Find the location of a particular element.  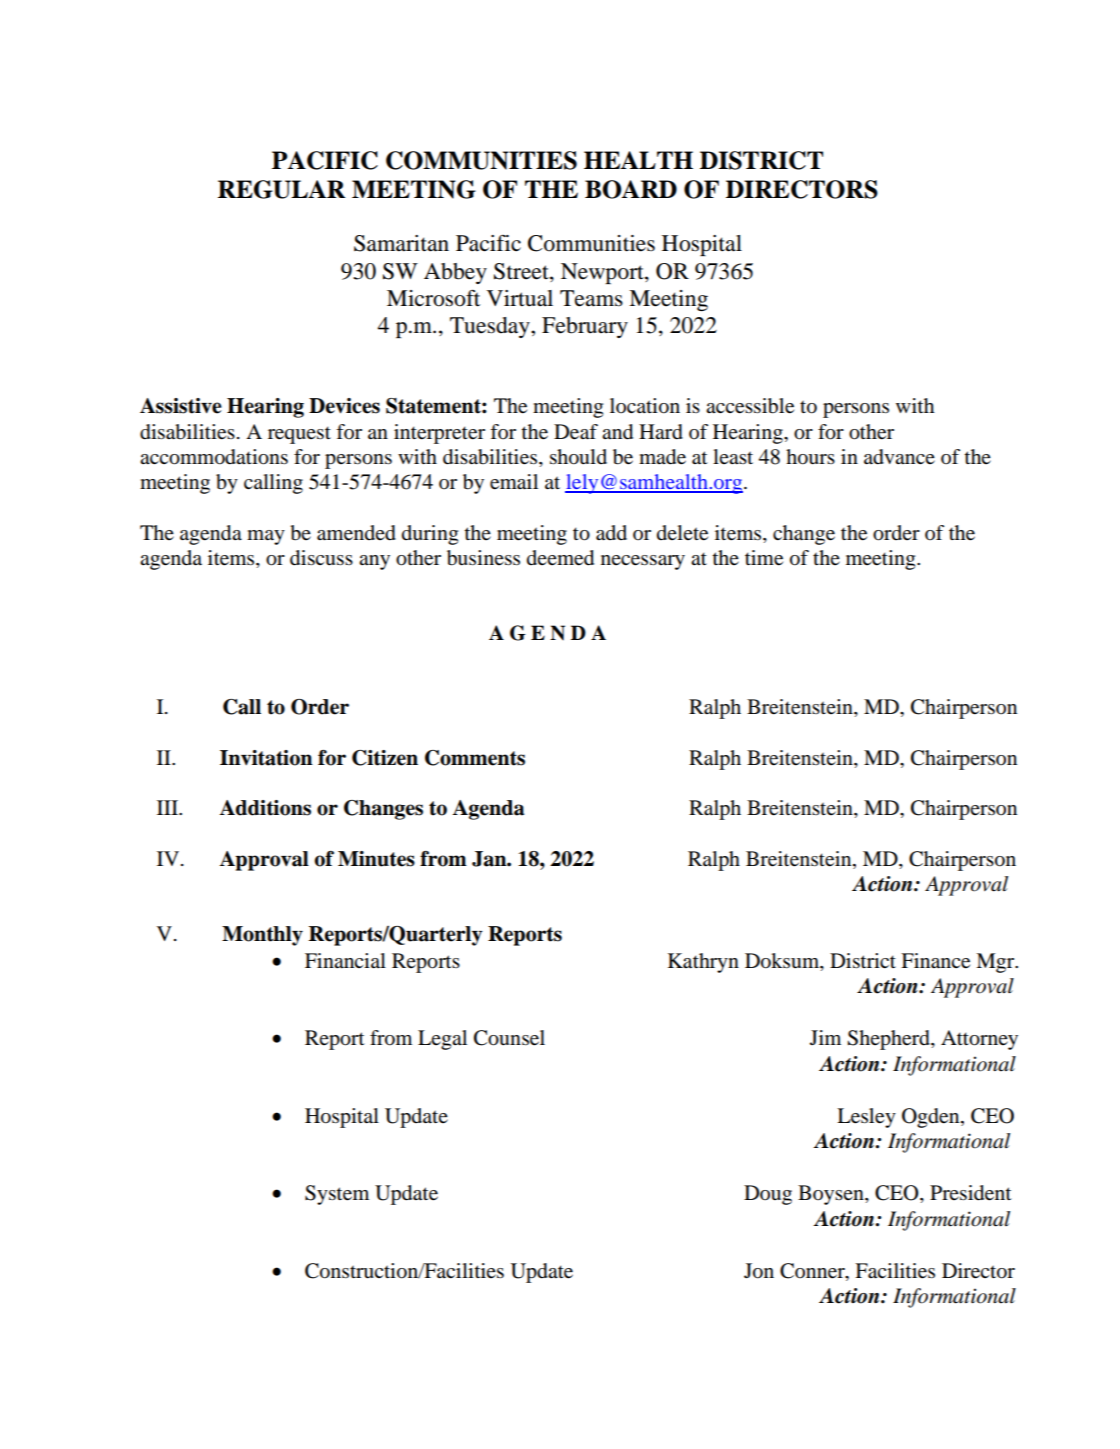

Invitation is located at coordinates (266, 758).
